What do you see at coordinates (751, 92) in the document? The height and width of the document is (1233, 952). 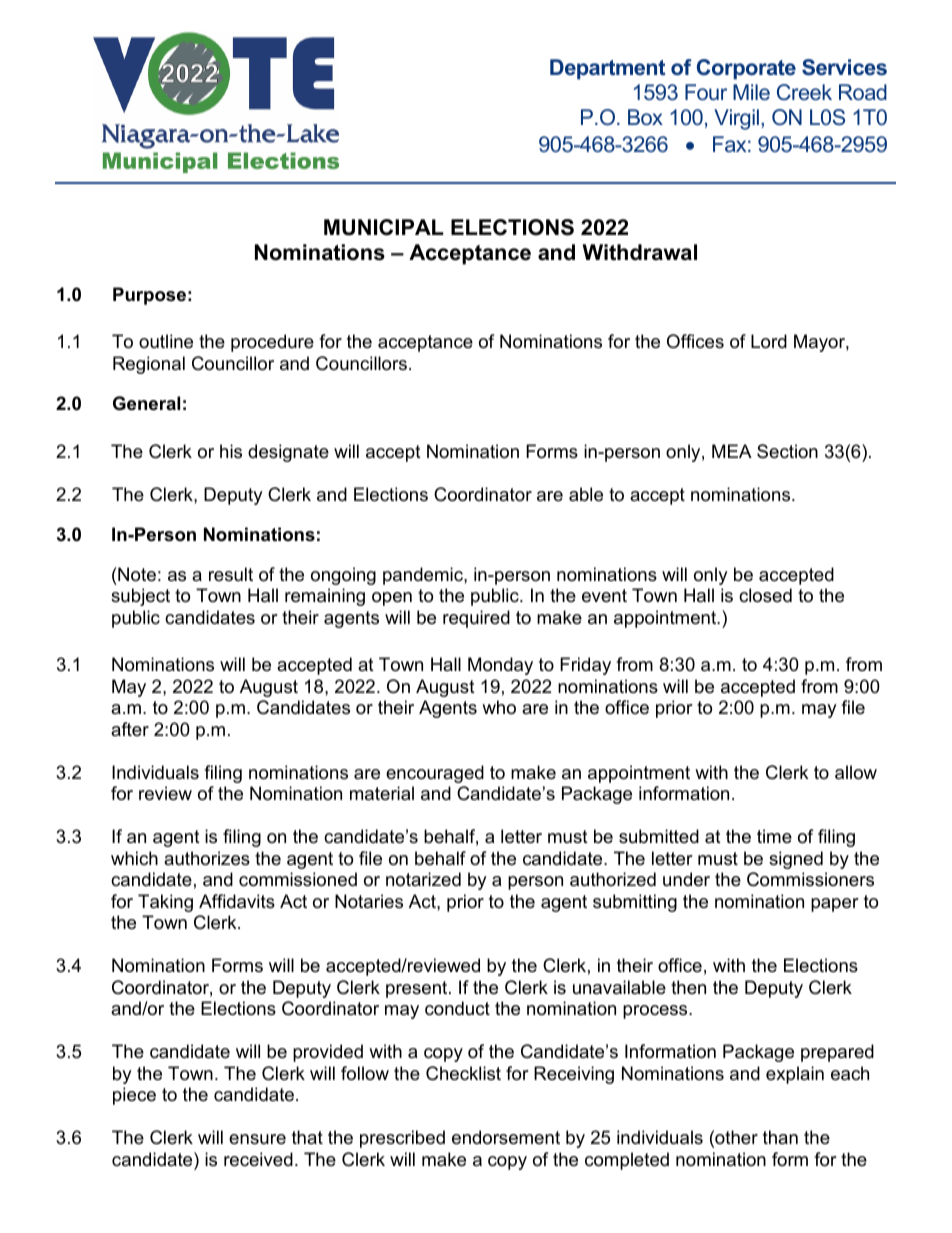 I see `Mile` at bounding box center [751, 92].
